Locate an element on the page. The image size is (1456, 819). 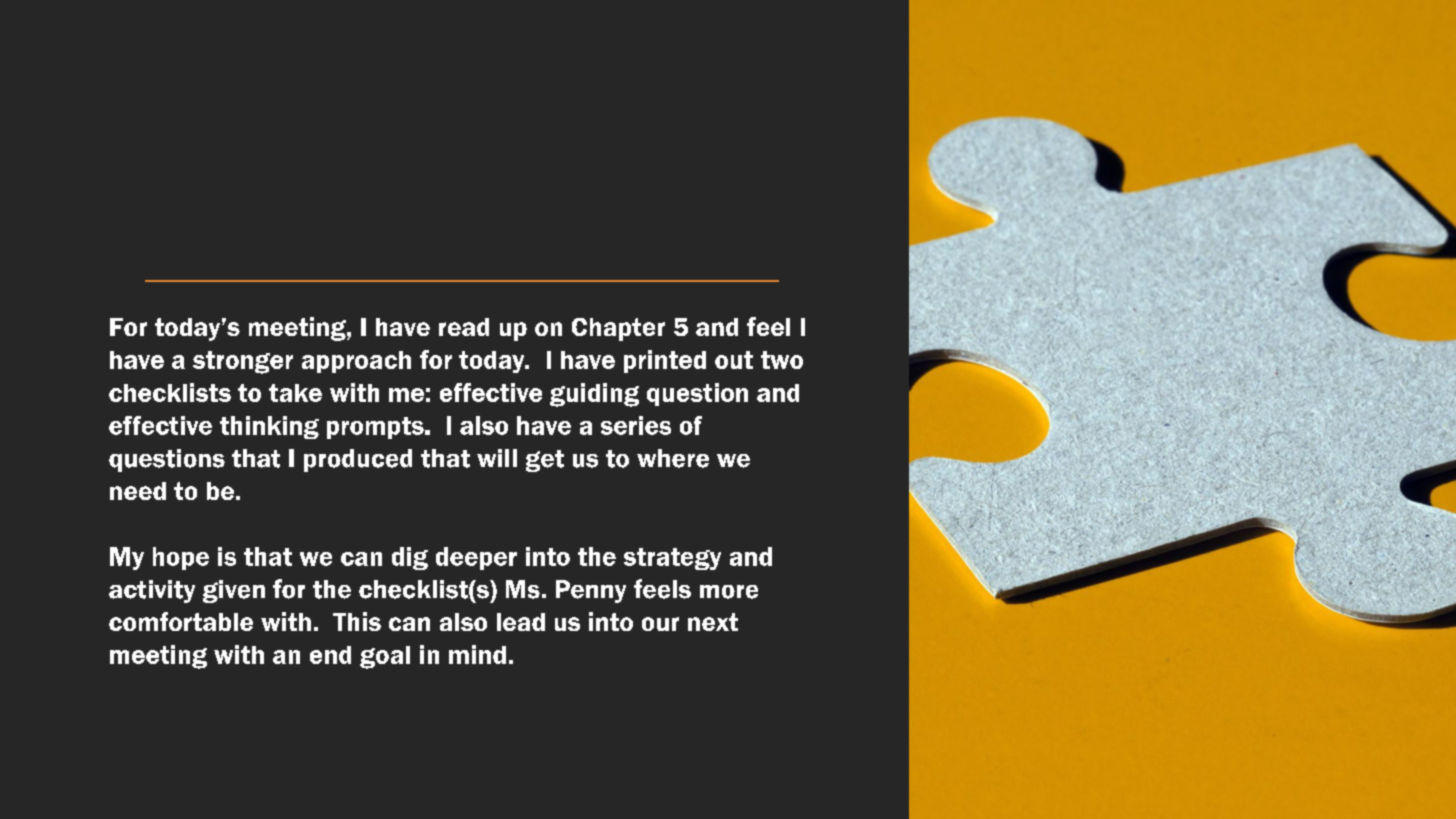
thinking is located at coordinates (269, 427).
